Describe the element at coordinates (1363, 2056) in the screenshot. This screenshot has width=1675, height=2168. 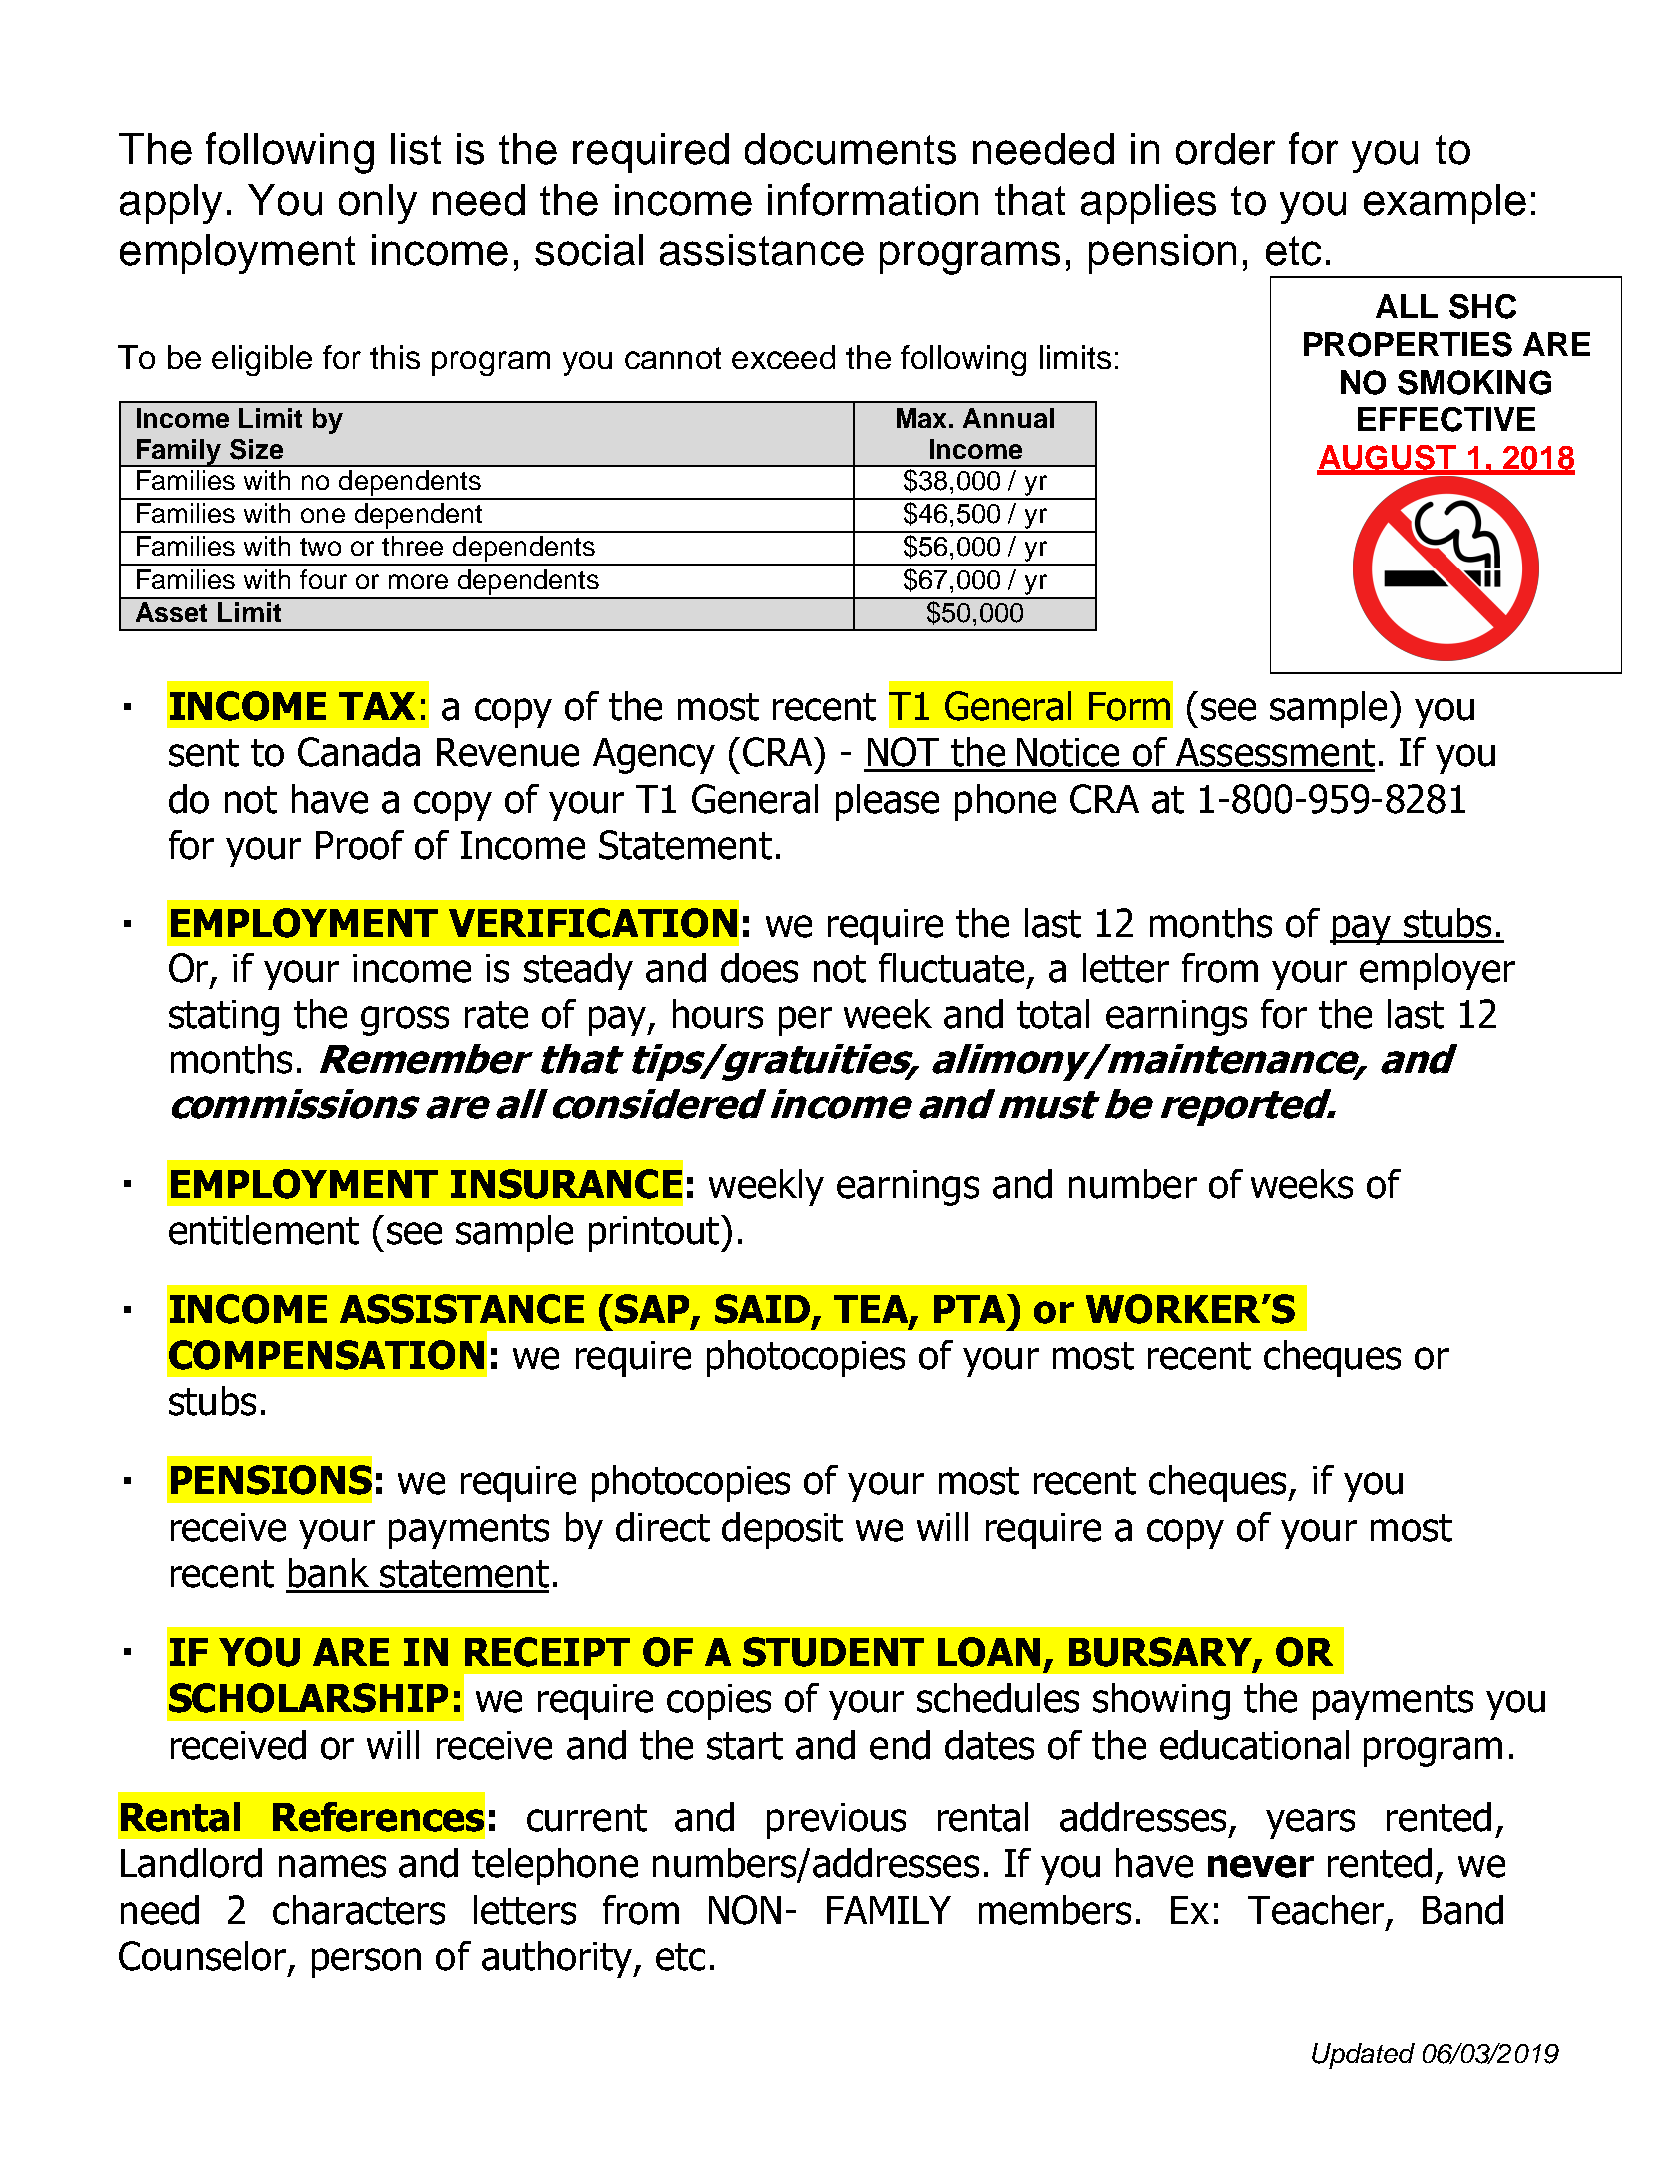
I see `Updated` at that location.
